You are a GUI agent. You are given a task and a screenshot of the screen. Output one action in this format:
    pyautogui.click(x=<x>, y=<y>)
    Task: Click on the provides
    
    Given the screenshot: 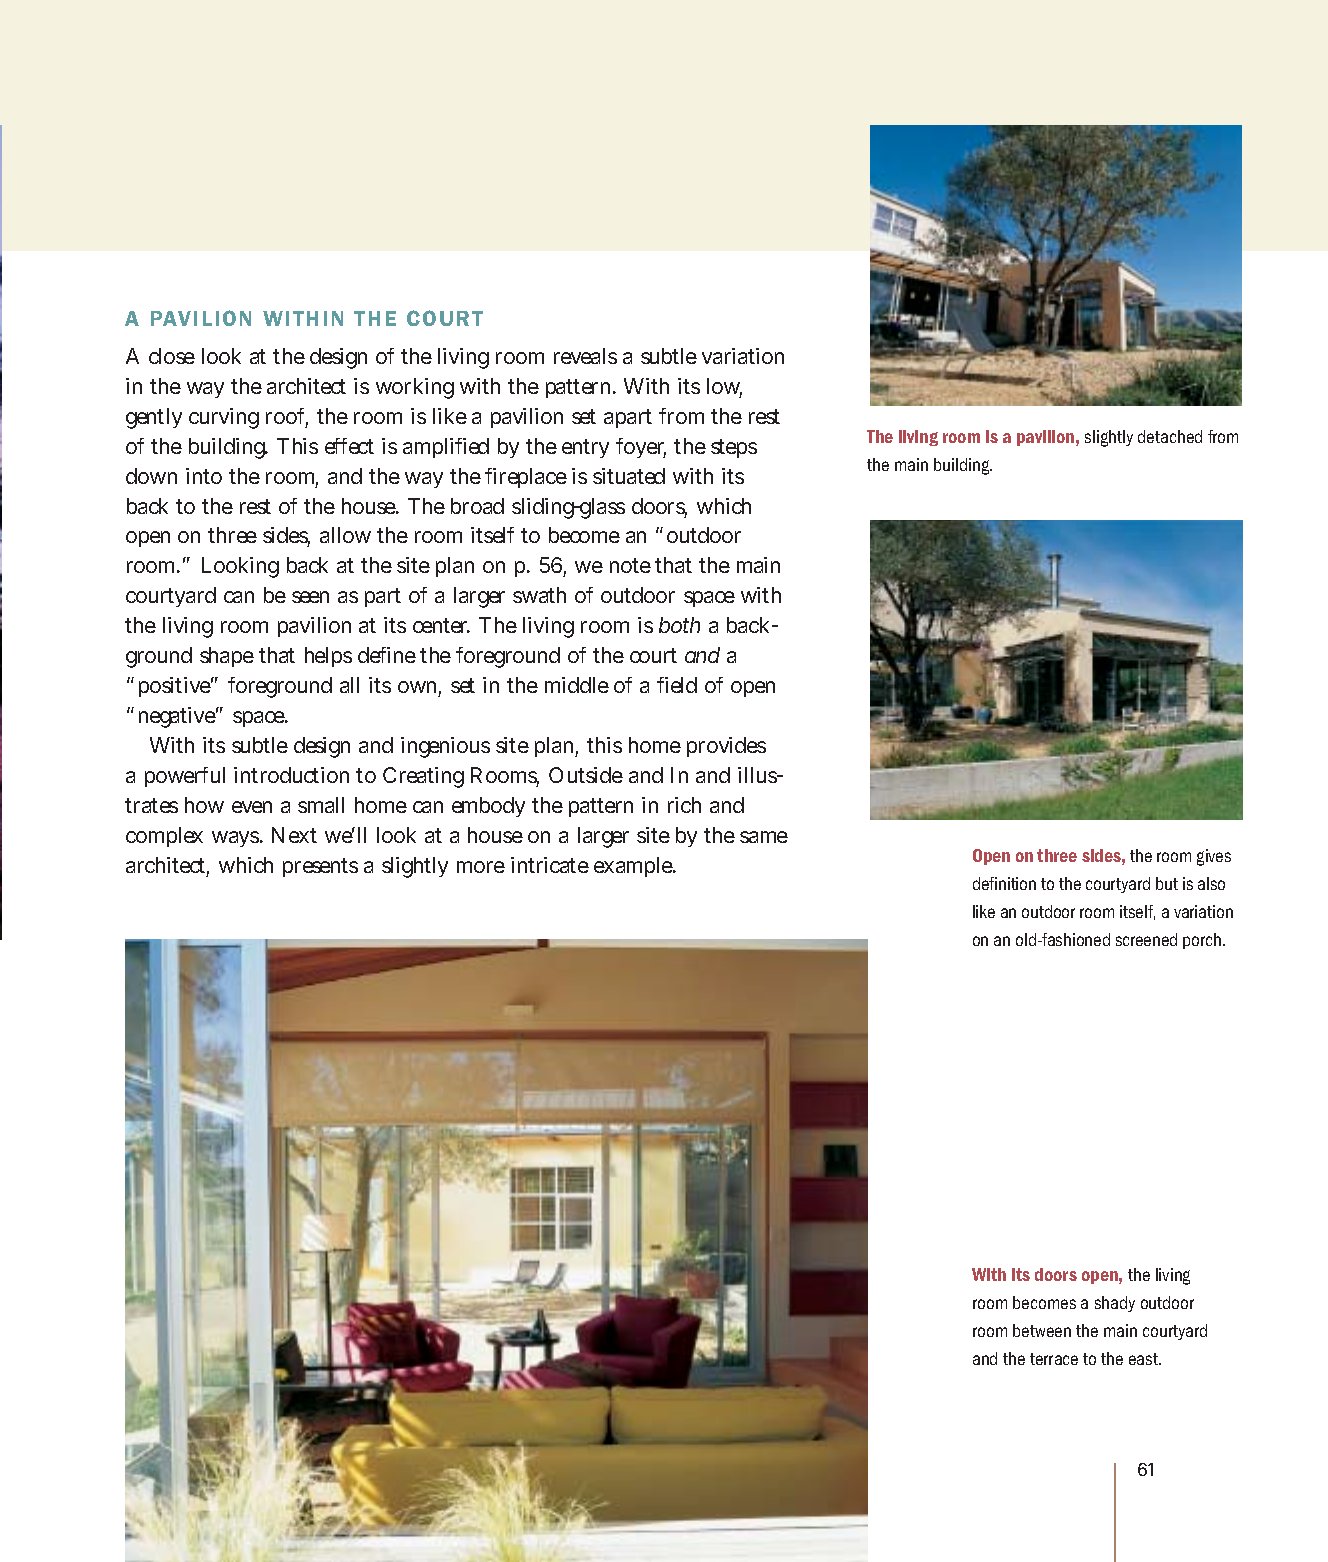 What is the action you would take?
    pyautogui.click(x=726, y=747)
